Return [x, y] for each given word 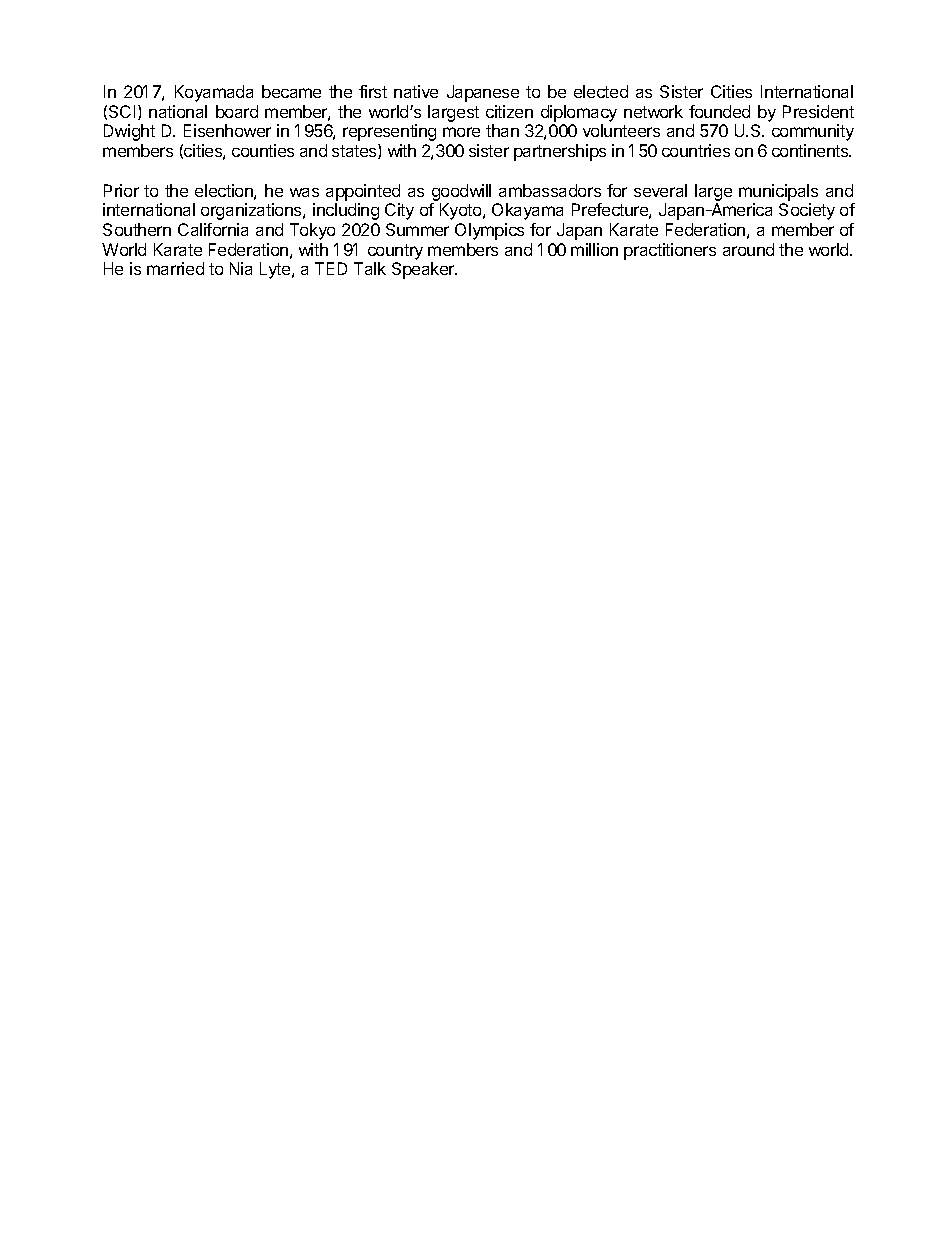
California [213, 229]
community [813, 132]
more [461, 132]
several [660, 190]
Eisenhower [227, 130]
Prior [121, 190]
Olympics [489, 231]
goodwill [461, 192]
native [416, 91]
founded [719, 111]
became [291, 91]
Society [807, 211]
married [175, 268]
